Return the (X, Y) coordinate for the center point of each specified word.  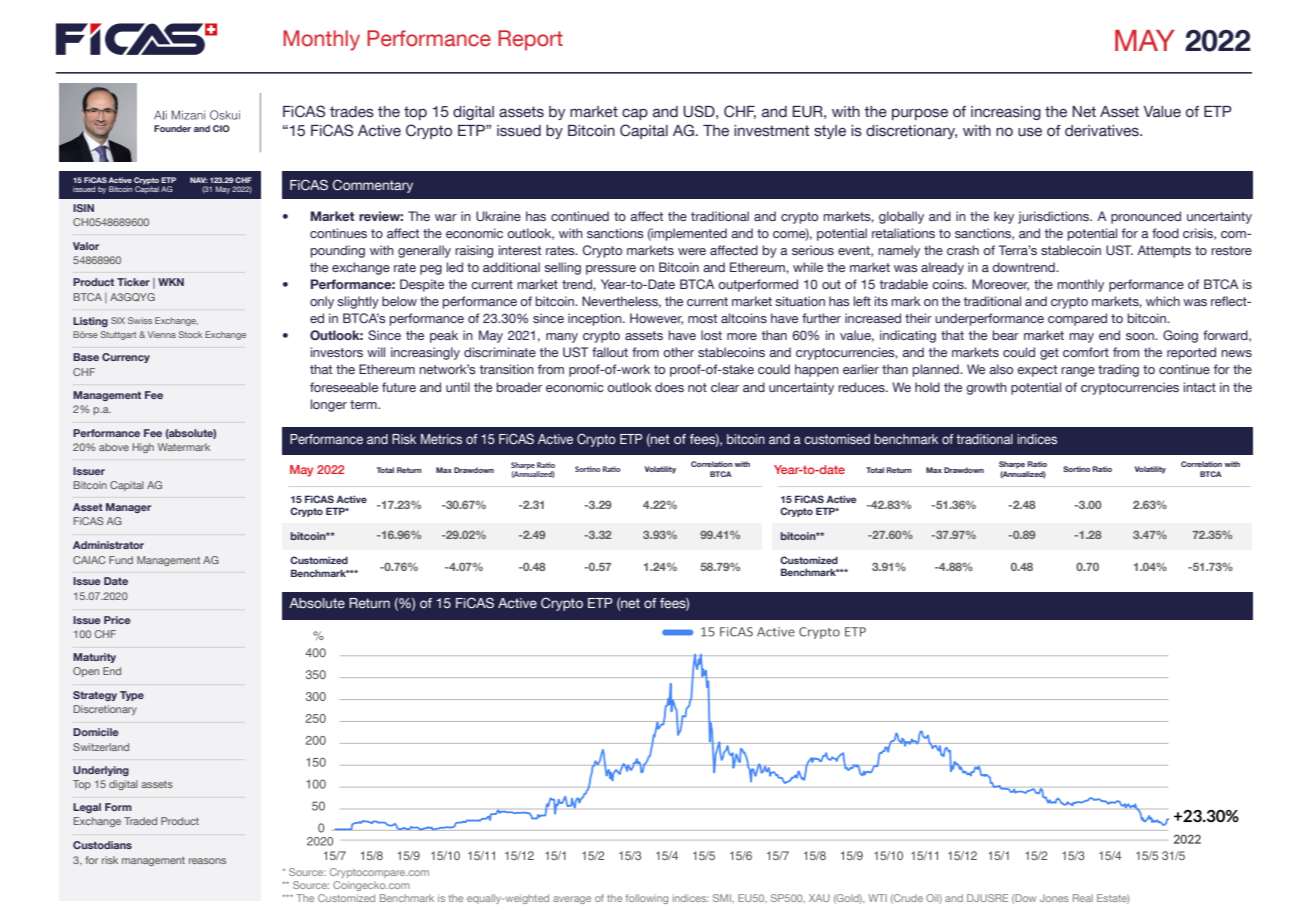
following (647, 899)
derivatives (1103, 131)
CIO (221, 128)
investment (771, 131)
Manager (128, 508)
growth (986, 388)
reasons (207, 861)
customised (837, 439)
